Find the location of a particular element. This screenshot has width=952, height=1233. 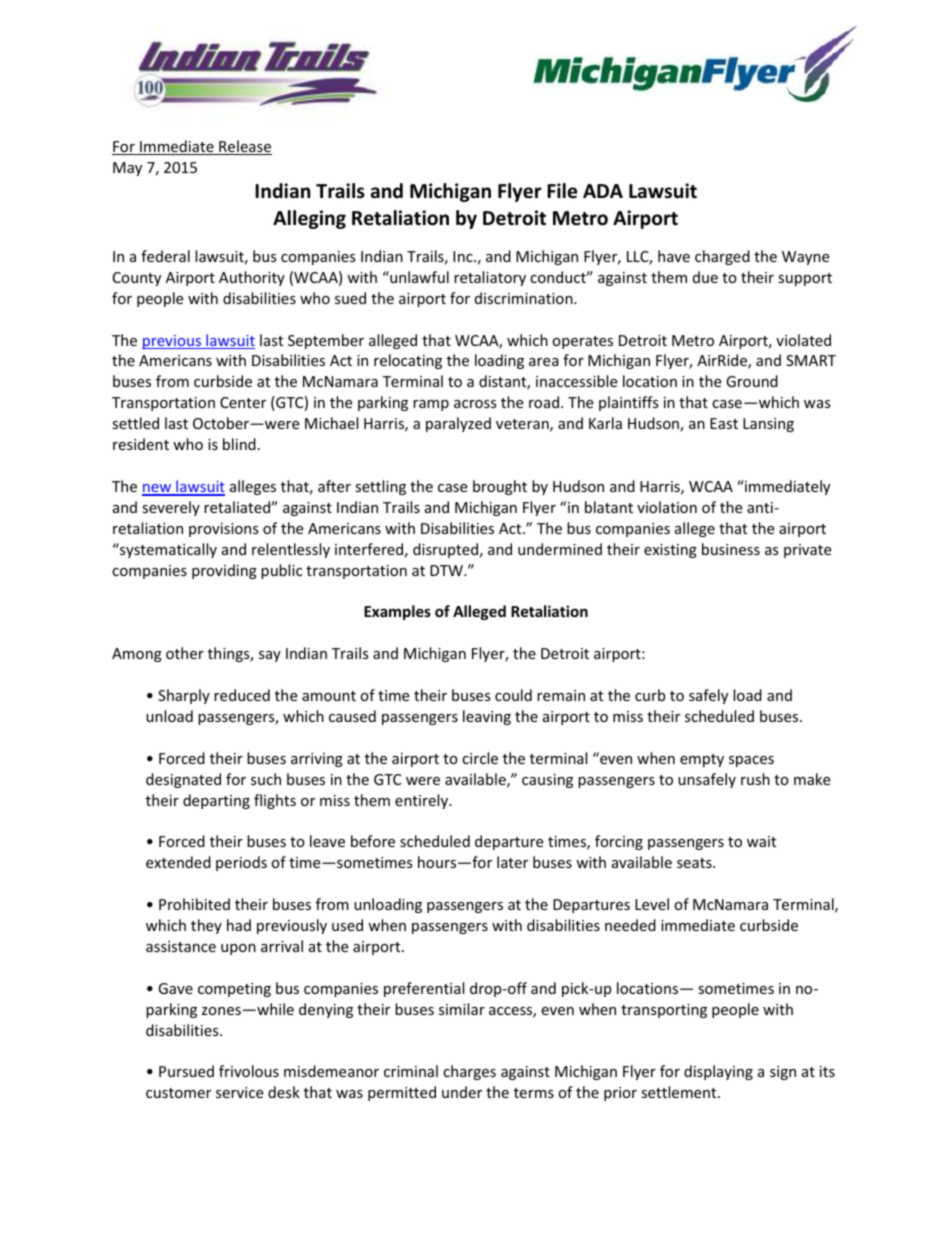

business is located at coordinates (731, 549).
